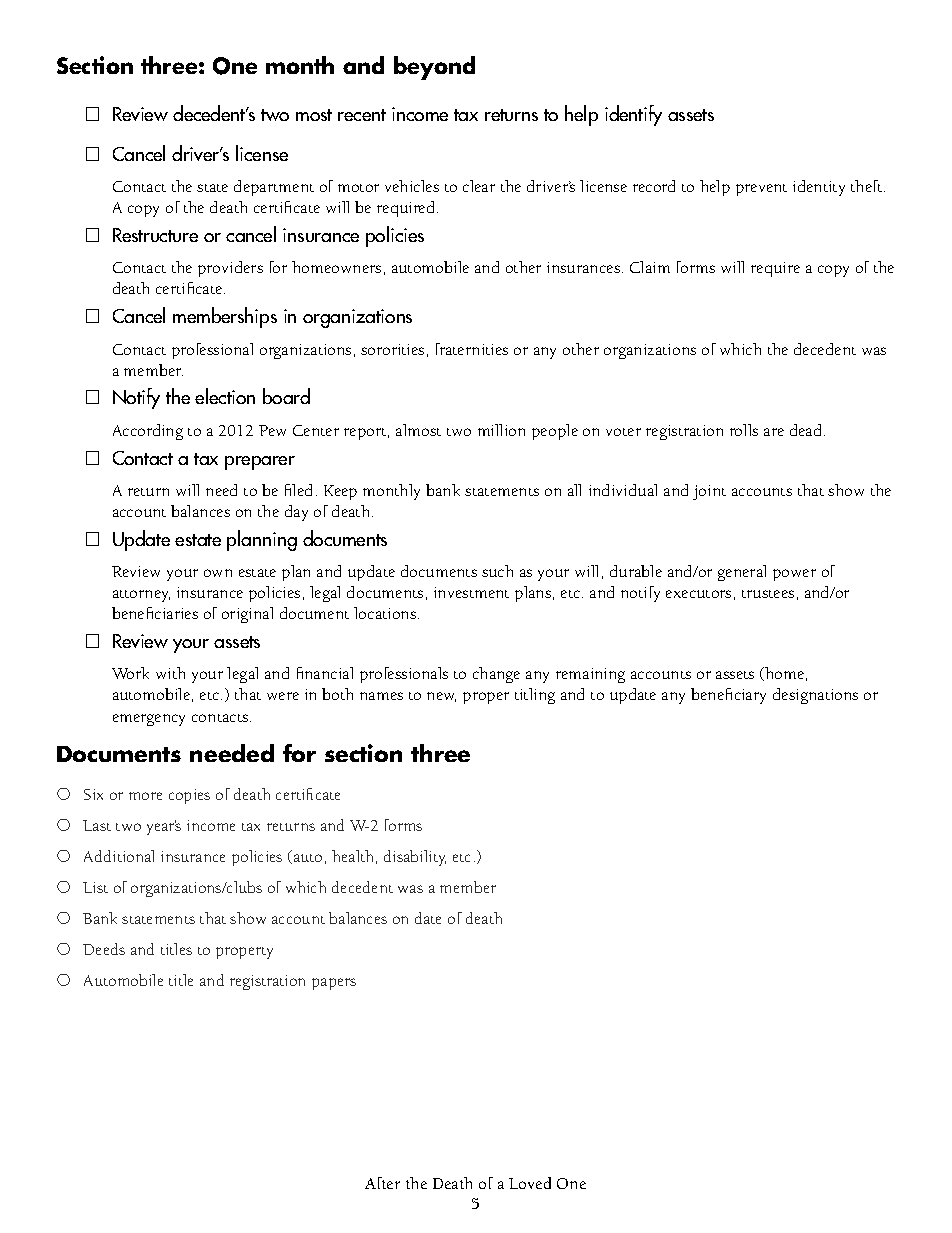 The width and height of the screenshot is (952, 1233). Describe the element at coordinates (119, 856) in the screenshot. I see `Additional` at that location.
